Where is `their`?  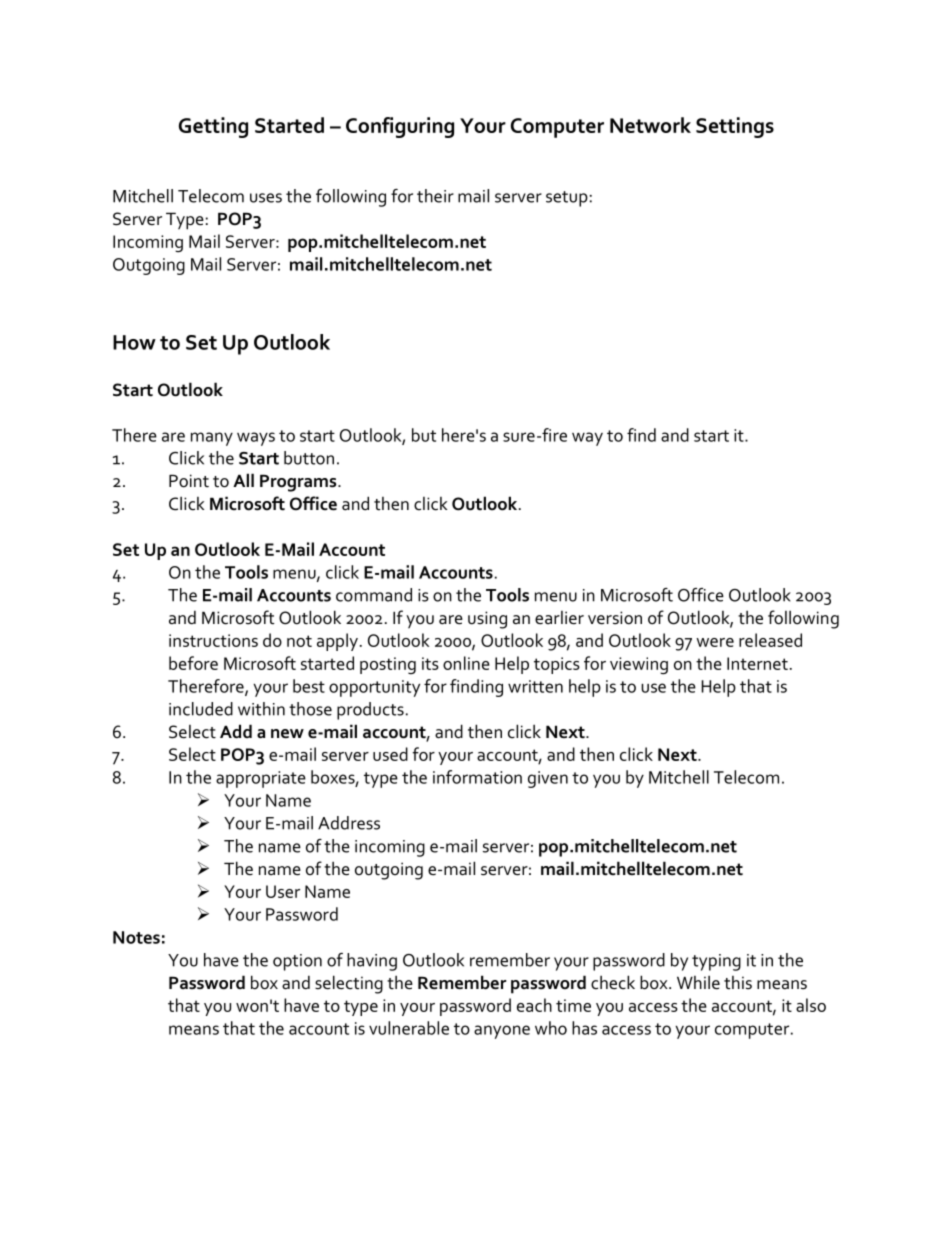 their is located at coordinates (435, 196).
